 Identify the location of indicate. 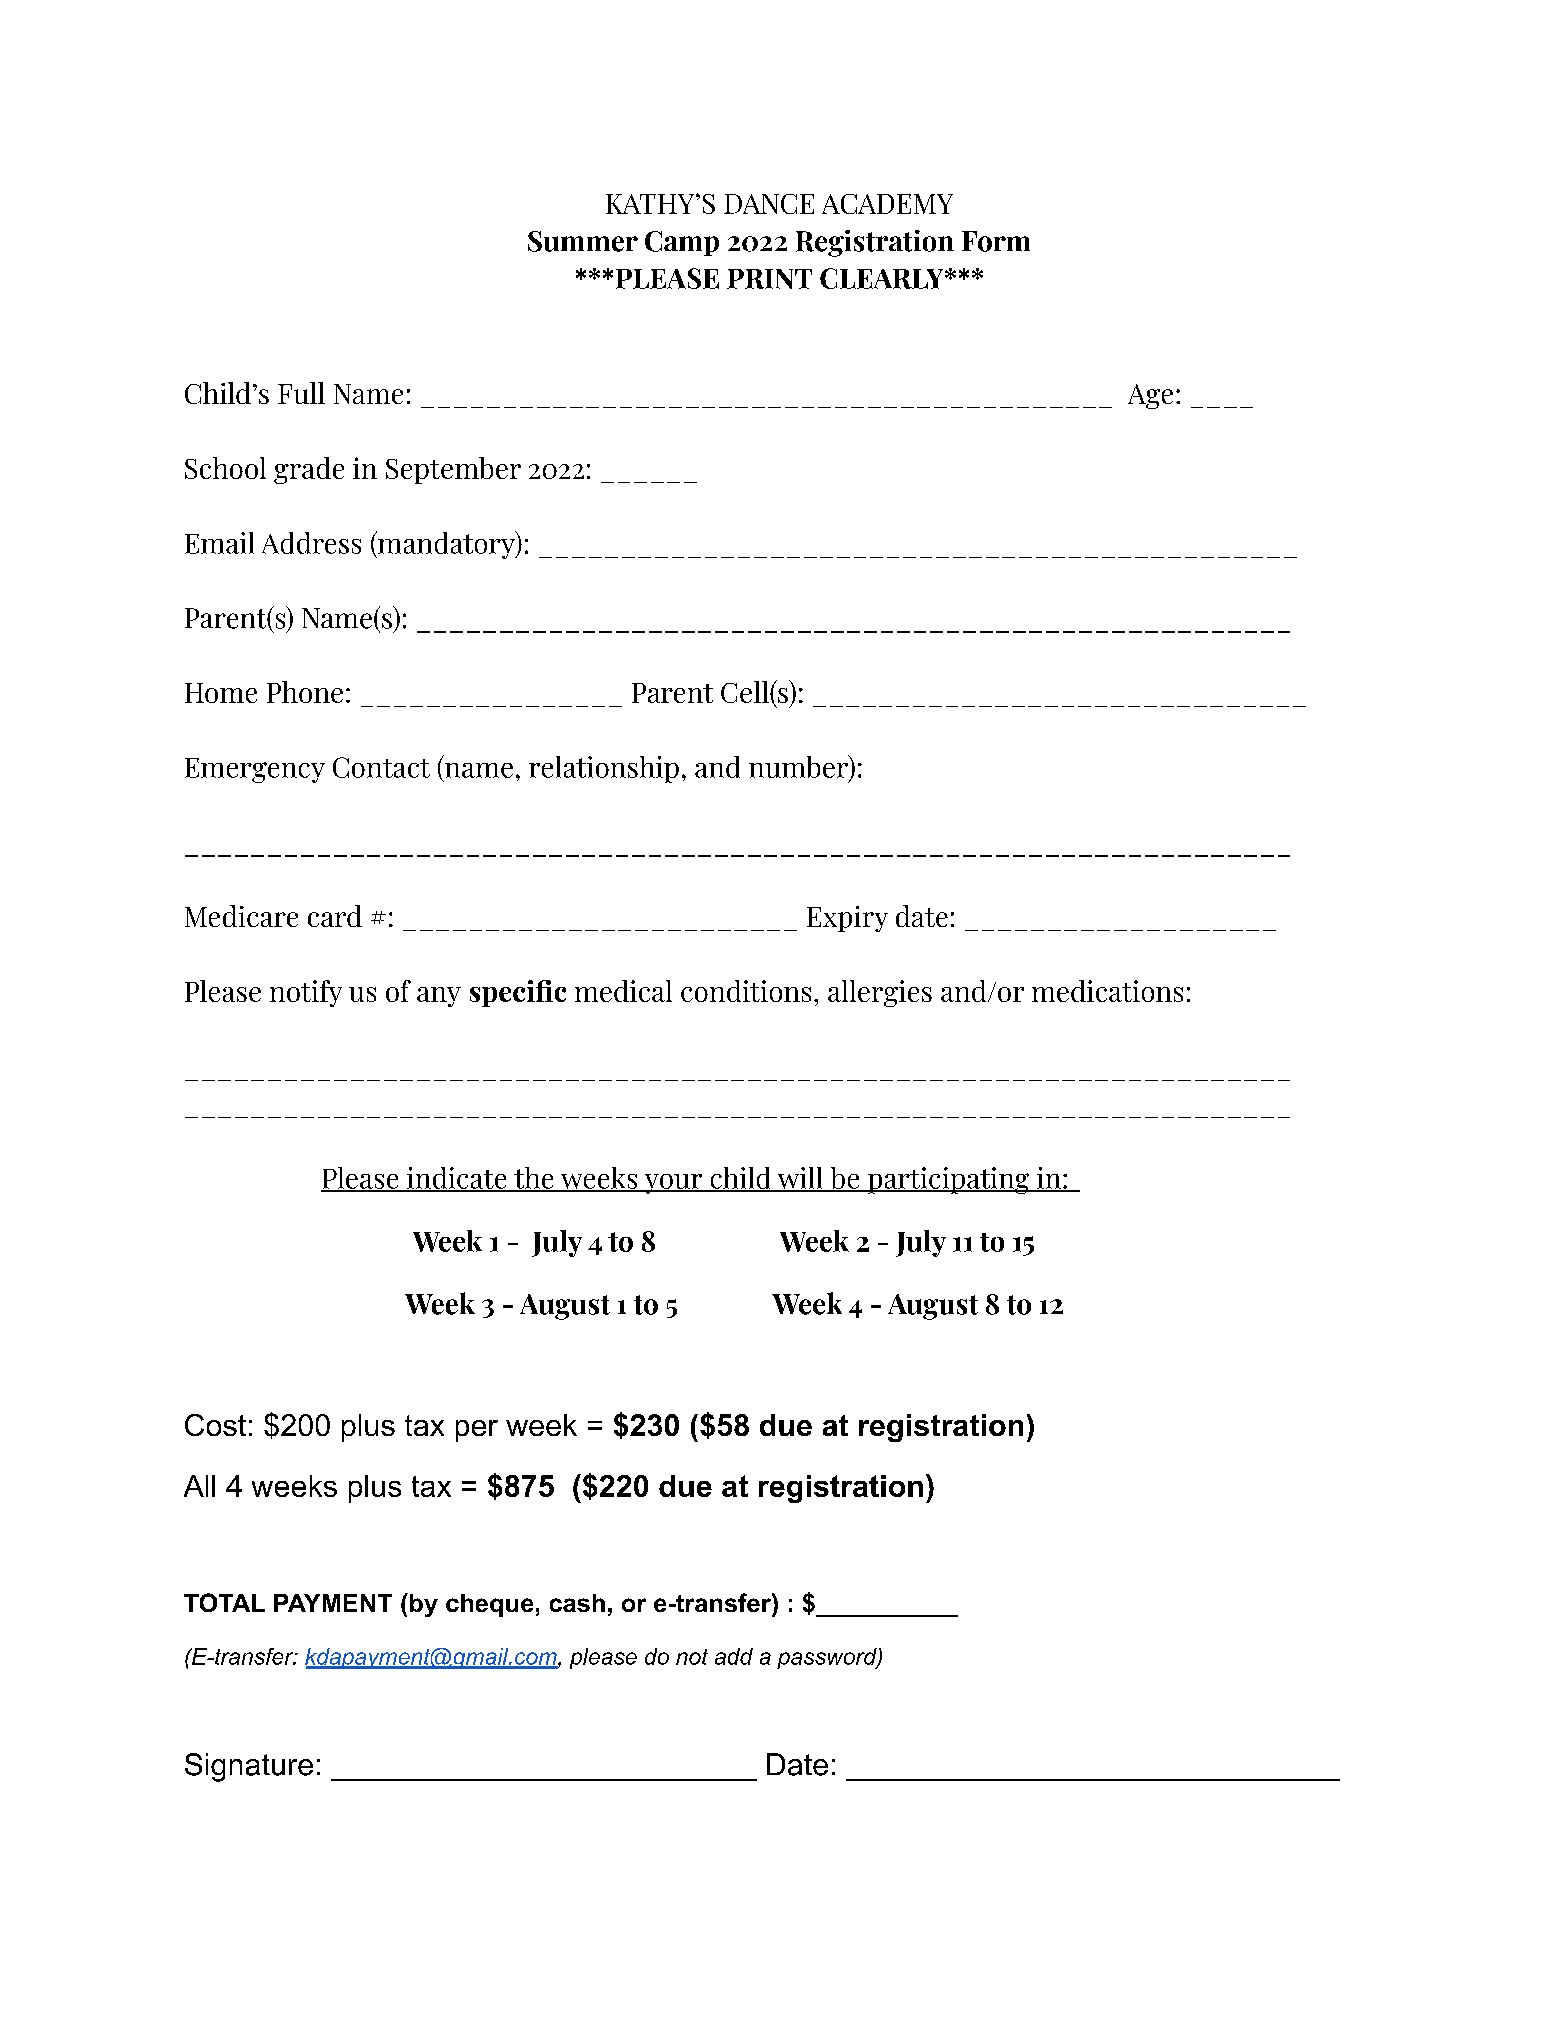
(457, 1179).
